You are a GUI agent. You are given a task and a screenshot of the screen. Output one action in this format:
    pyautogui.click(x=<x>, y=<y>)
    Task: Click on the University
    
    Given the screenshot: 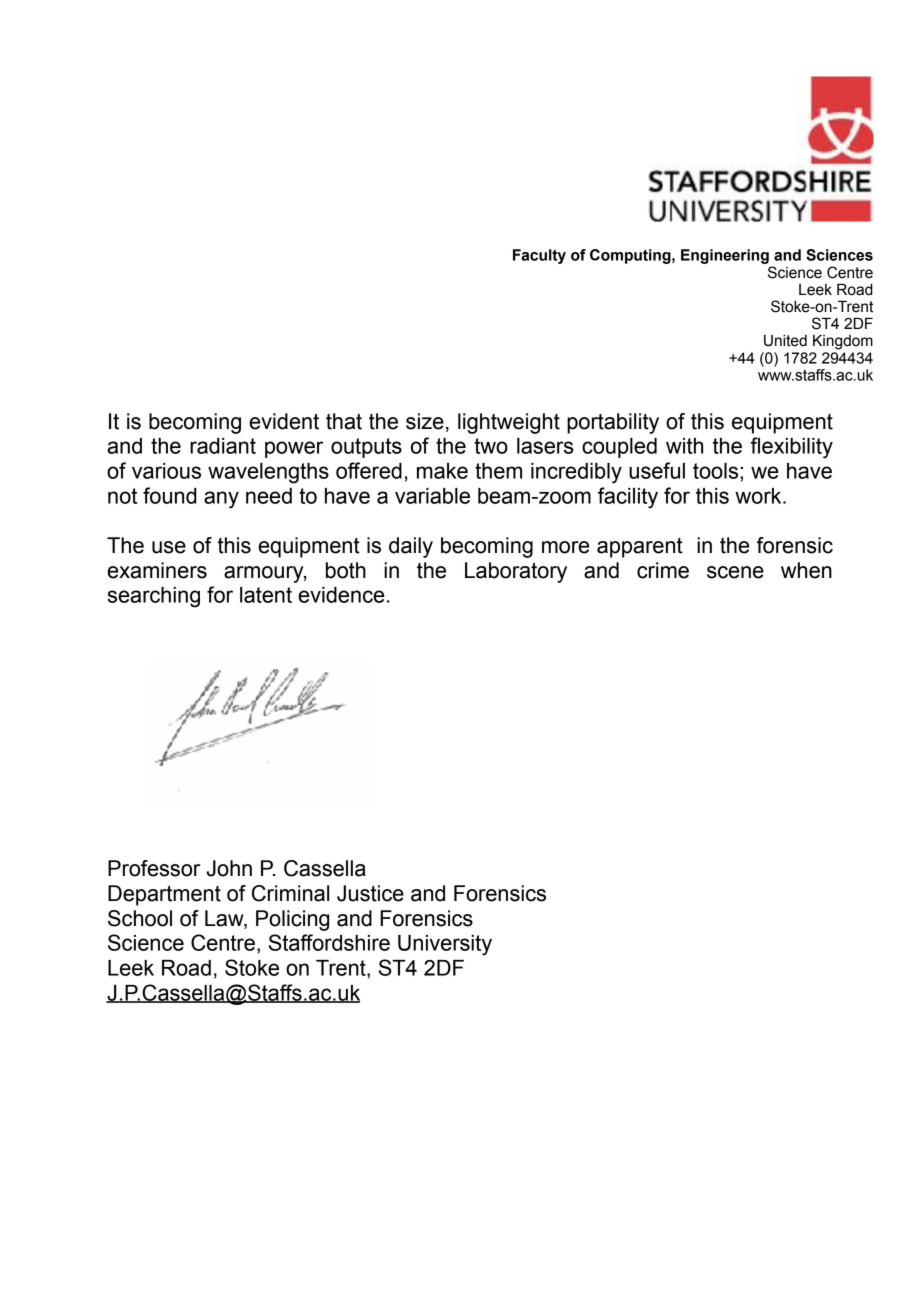 What is the action you would take?
    pyautogui.click(x=445, y=945)
